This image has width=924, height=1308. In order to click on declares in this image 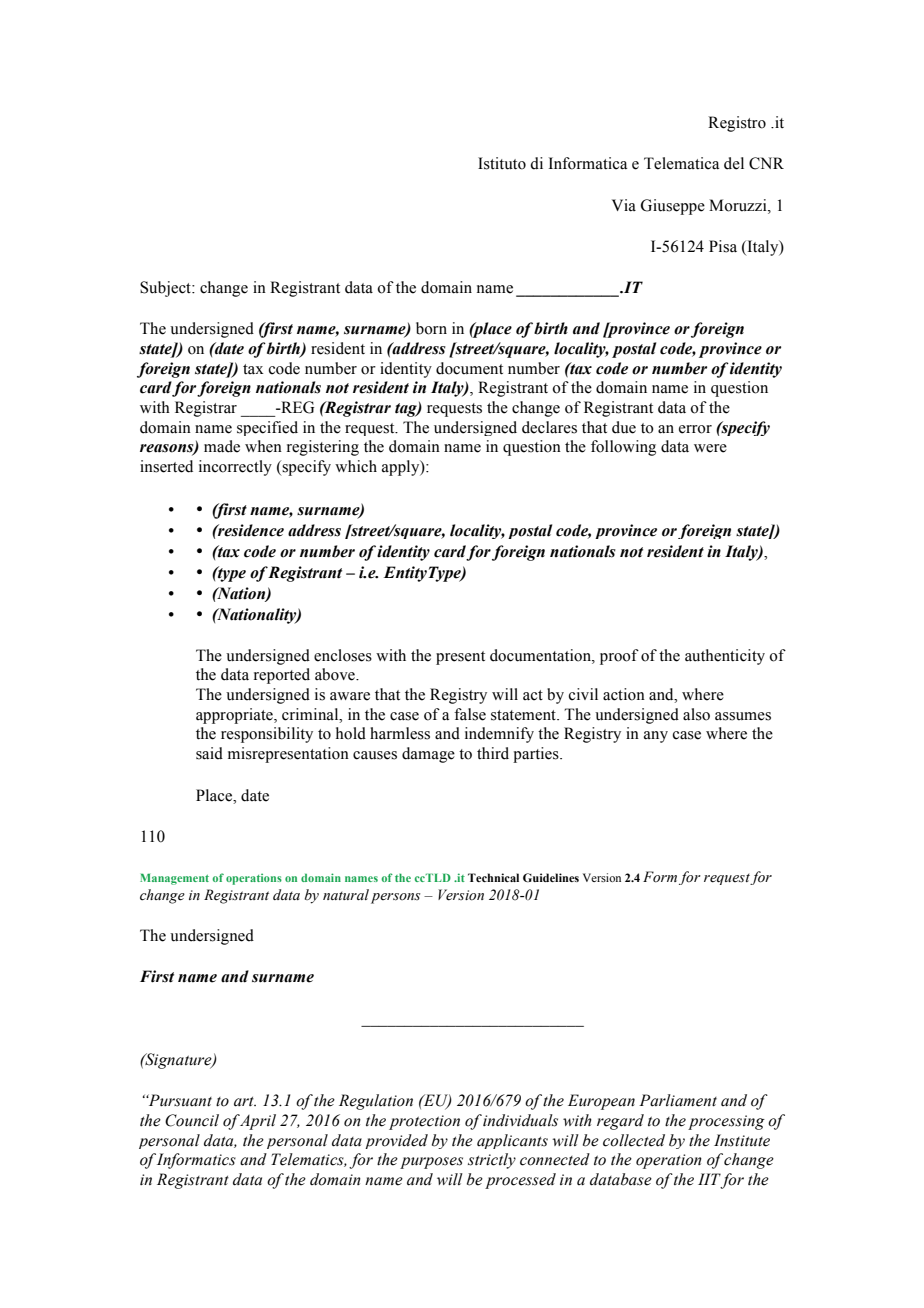, I will do `click(549, 427)`.
